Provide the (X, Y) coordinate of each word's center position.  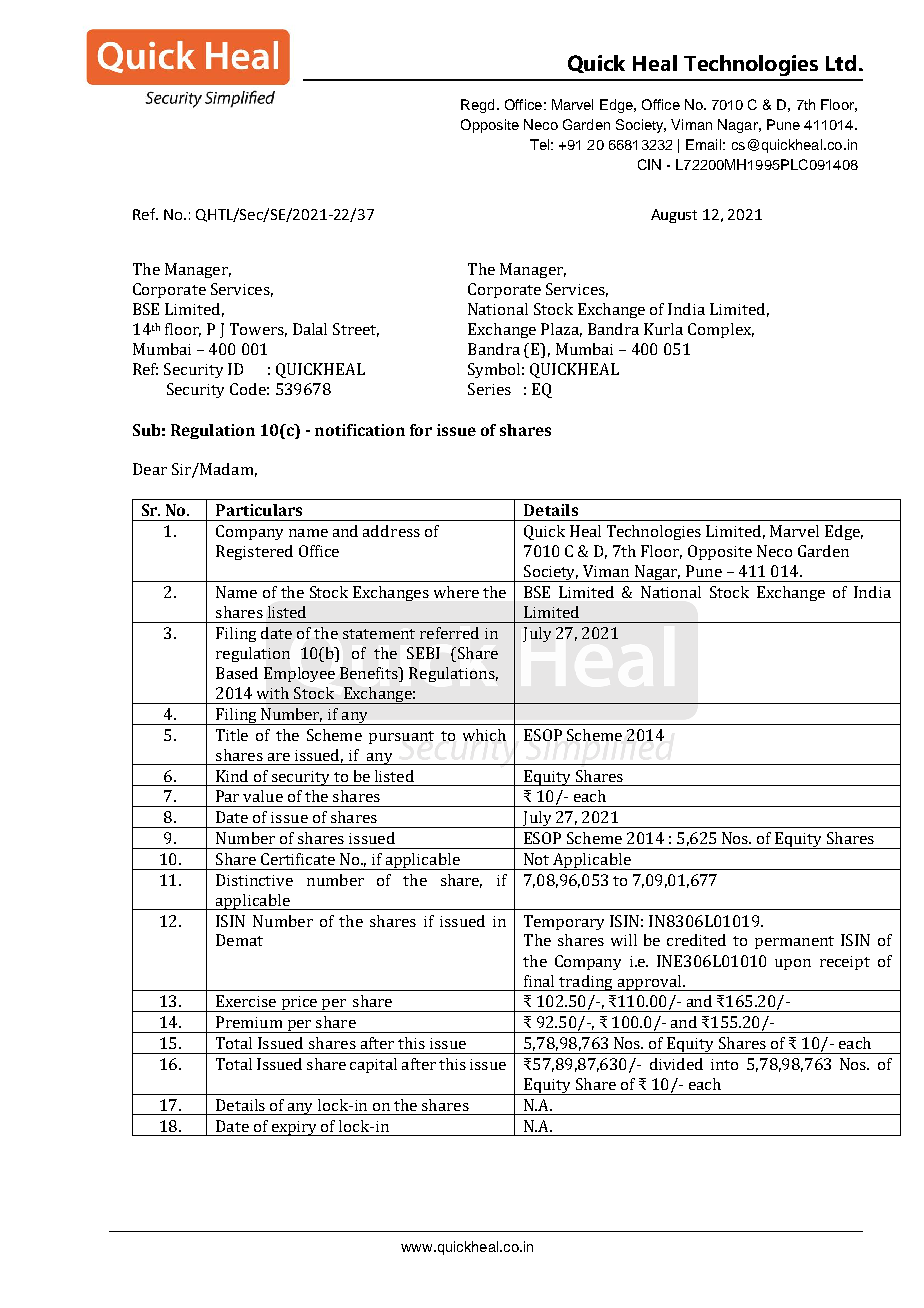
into (724, 1064)
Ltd (841, 63)
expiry (294, 1128)
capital (373, 1065)
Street (356, 330)
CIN (649, 164)
